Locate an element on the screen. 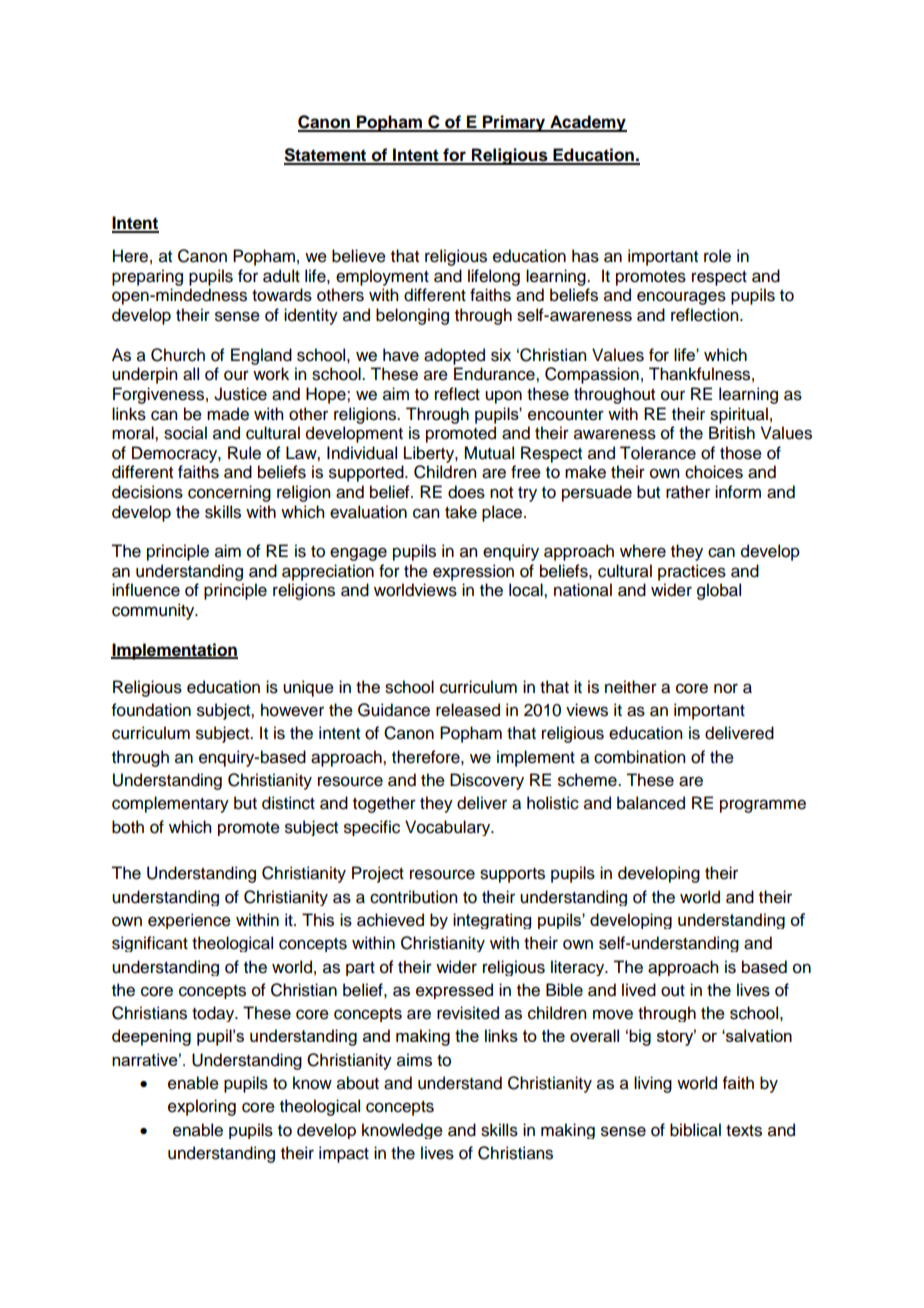 The width and height of the screenshot is (924, 1308). aims is located at coordinates (414, 1060).
